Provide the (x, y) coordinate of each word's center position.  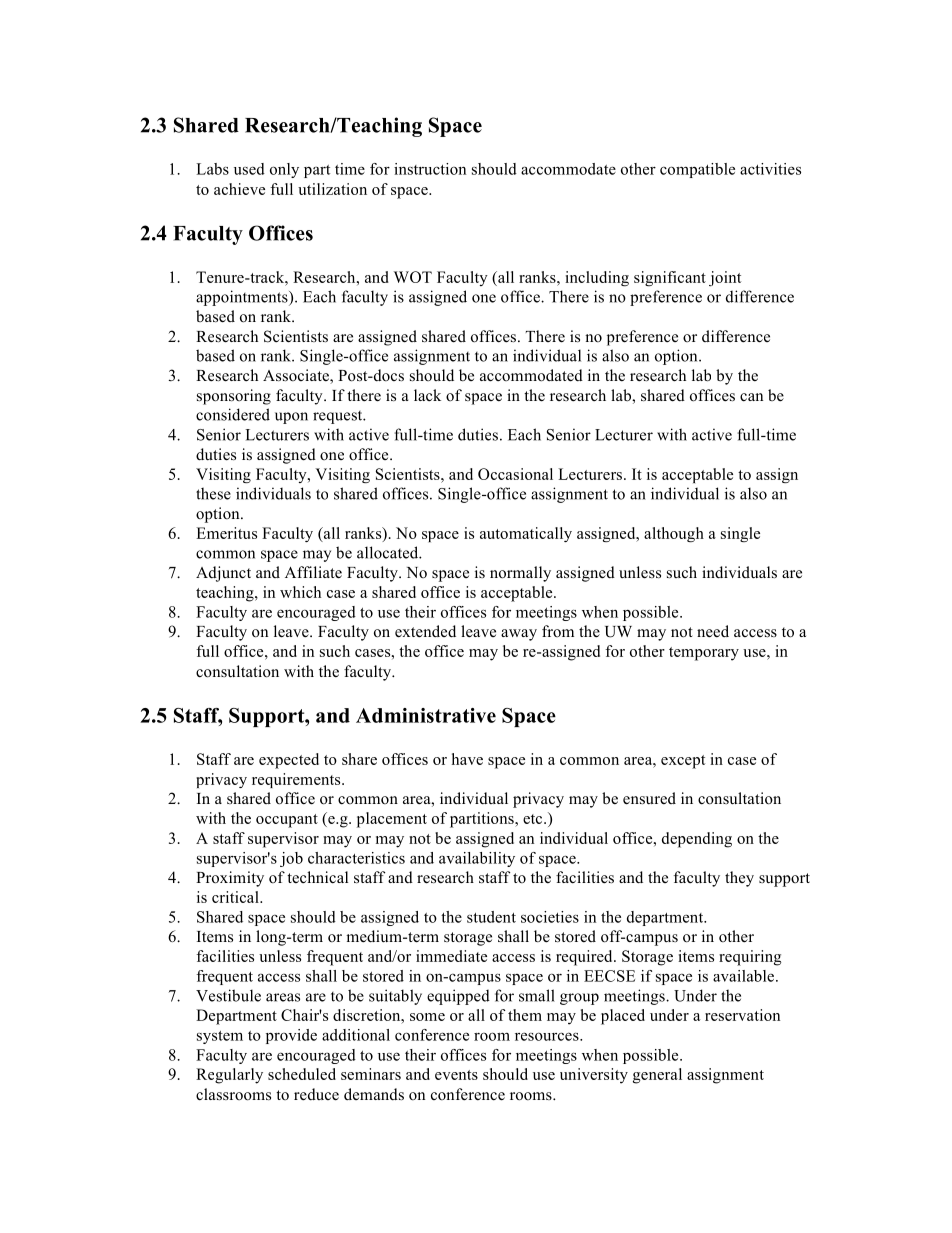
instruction (430, 169)
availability (477, 859)
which (300, 592)
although (674, 534)
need (713, 631)
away (519, 635)
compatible (697, 170)
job (291, 859)
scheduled (302, 1074)
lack (427, 395)
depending (697, 840)
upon (291, 418)
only (284, 170)
